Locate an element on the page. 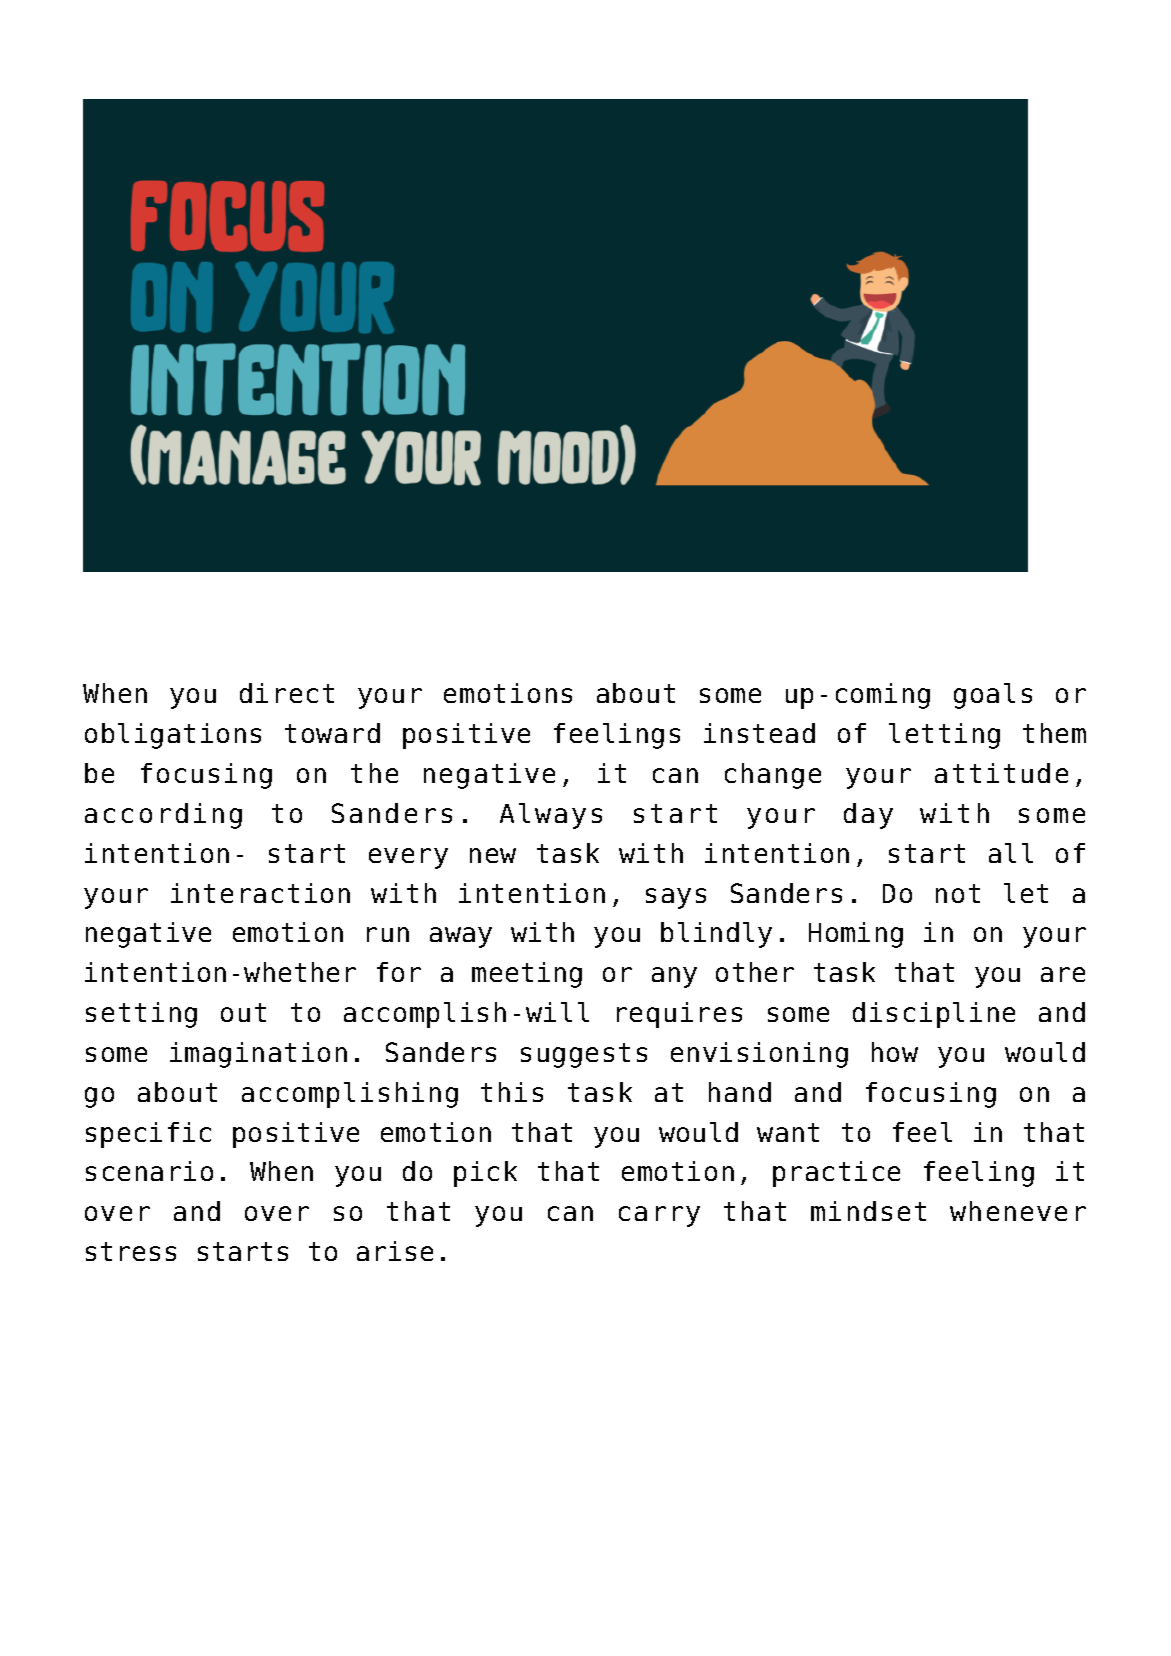  this is located at coordinates (512, 1092).
